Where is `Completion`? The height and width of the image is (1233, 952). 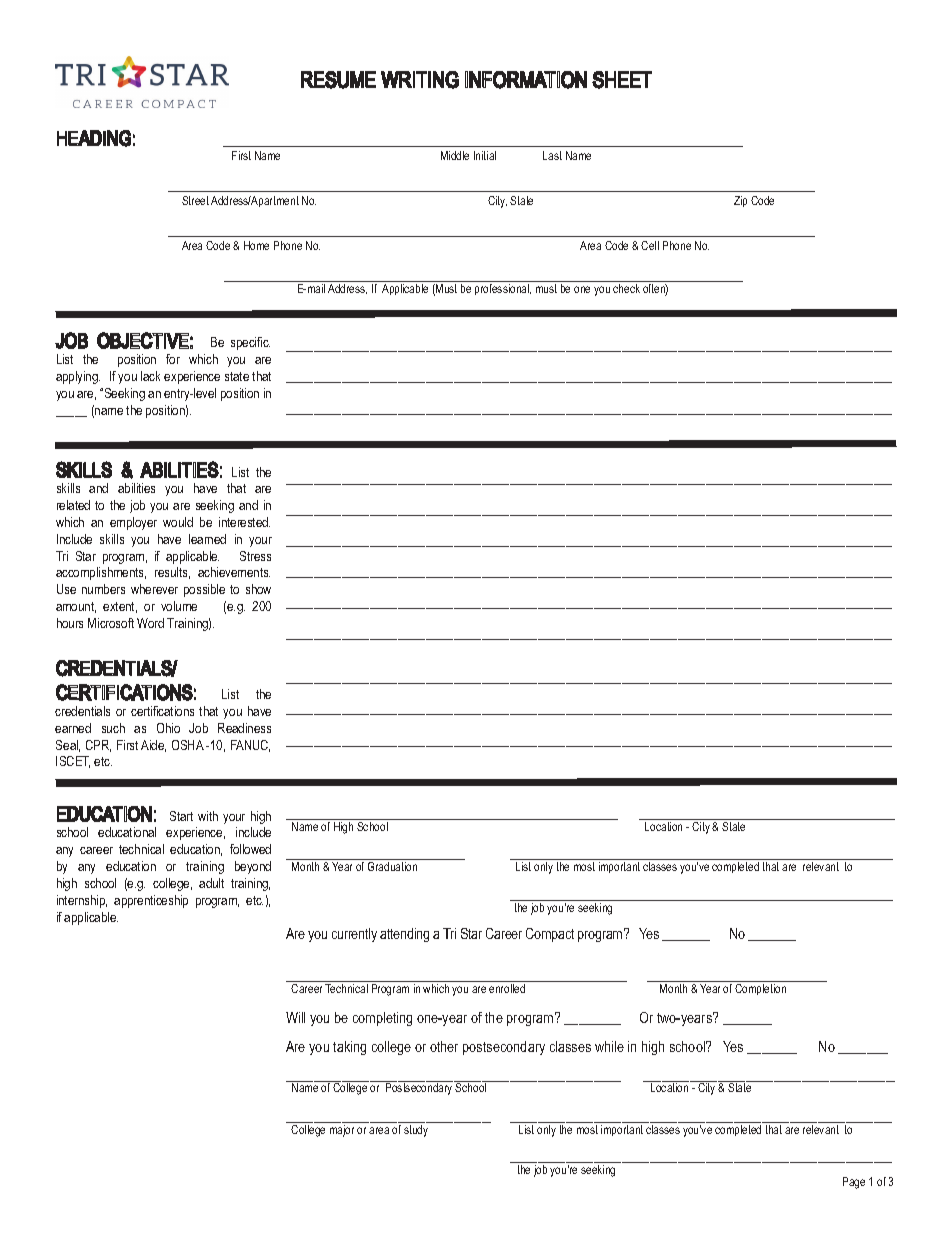 Completion is located at coordinates (760, 989).
